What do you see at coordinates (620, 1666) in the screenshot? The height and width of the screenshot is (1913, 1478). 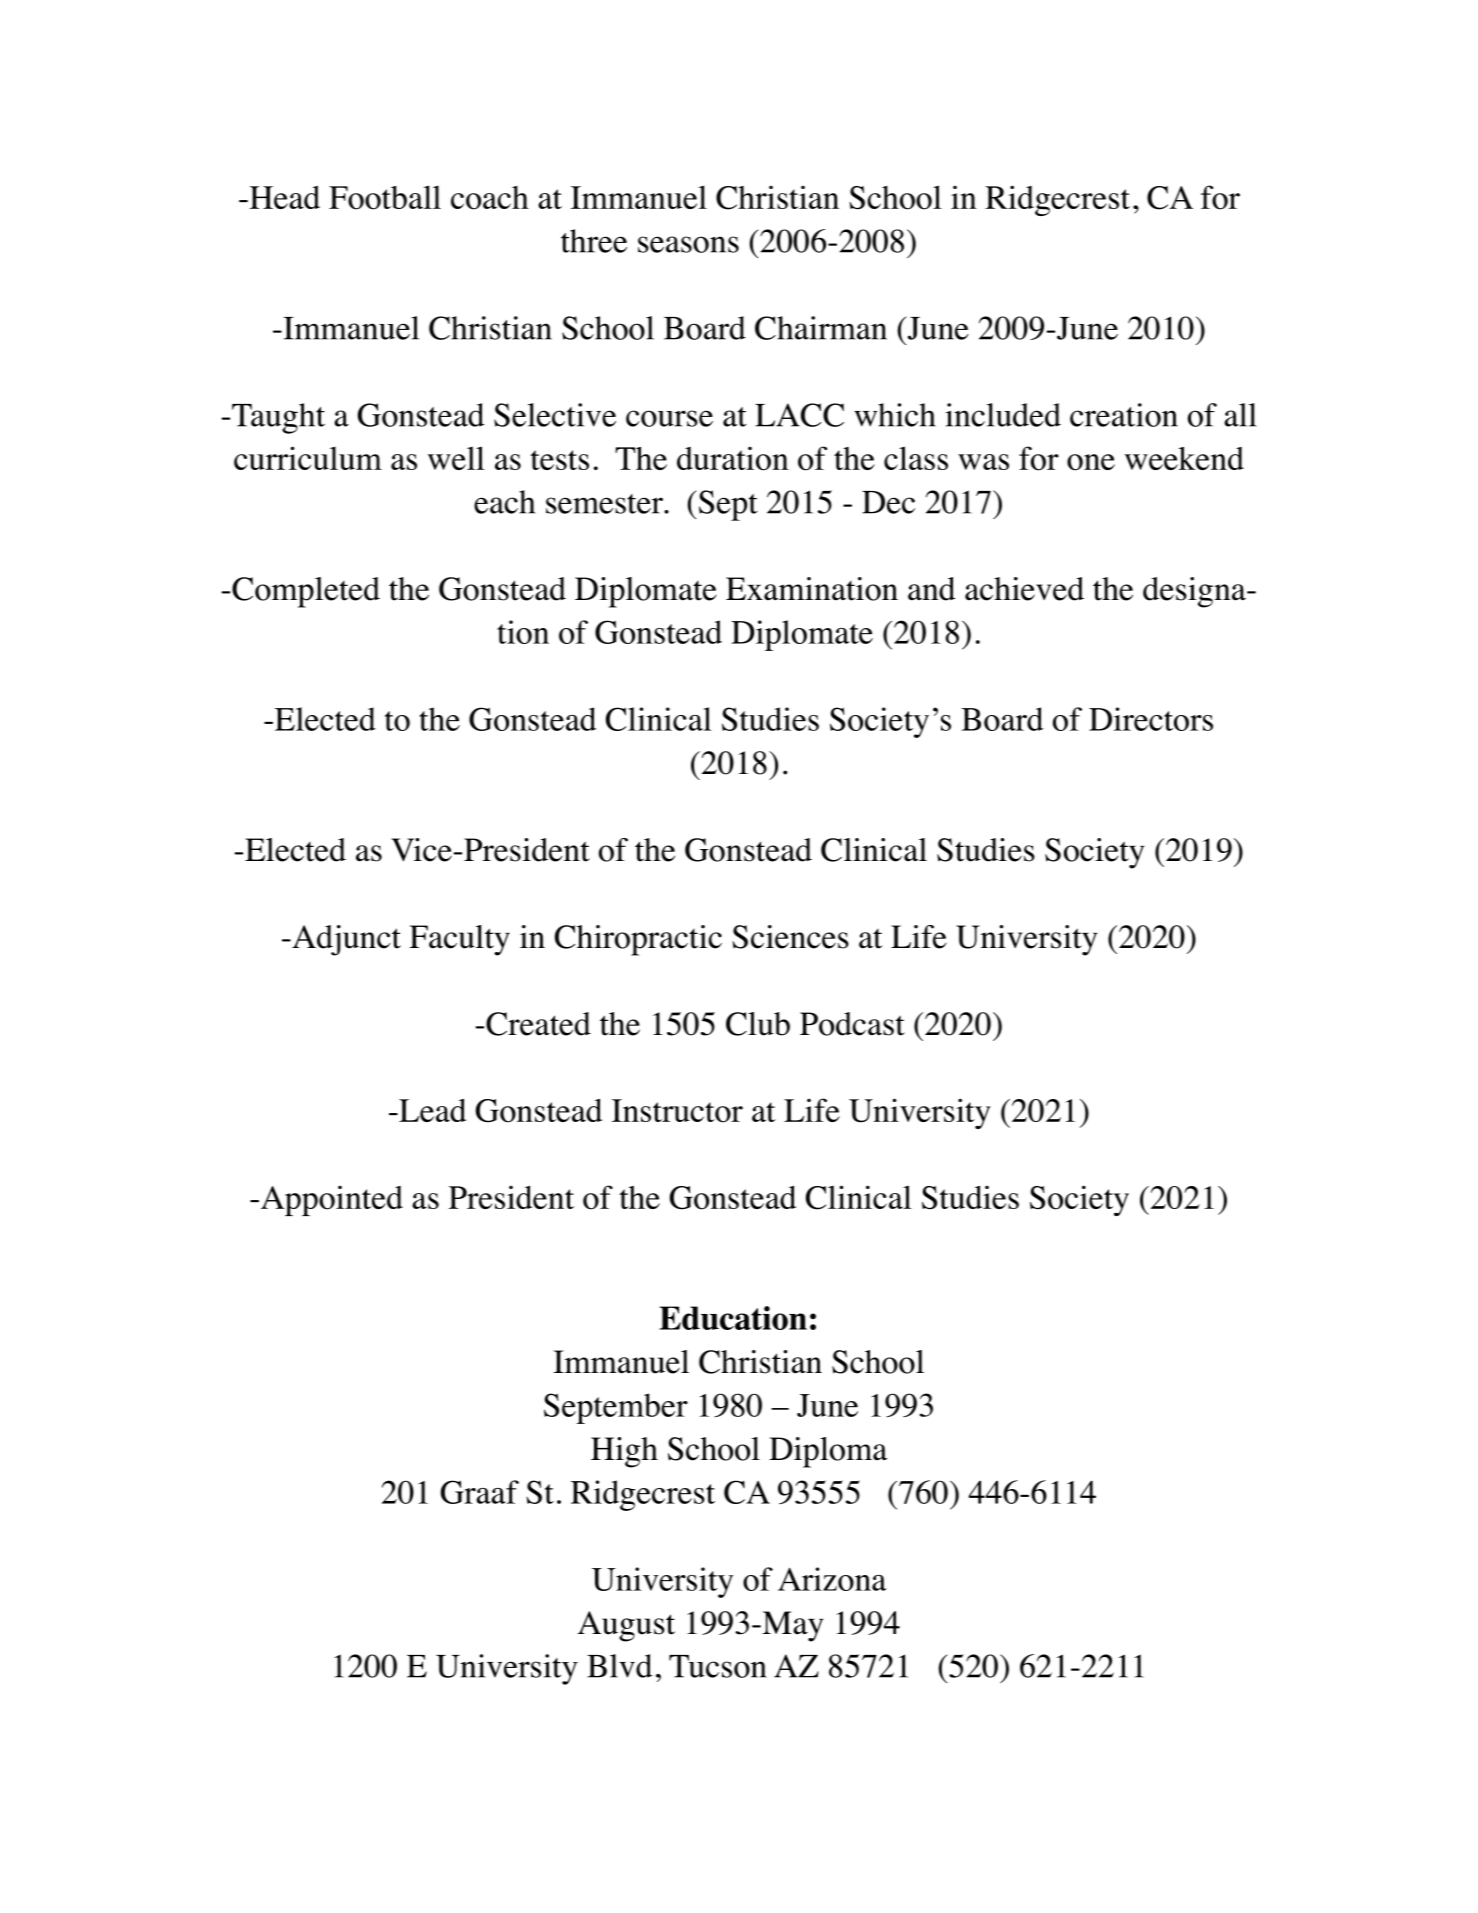 I see `Blvd` at bounding box center [620, 1666].
